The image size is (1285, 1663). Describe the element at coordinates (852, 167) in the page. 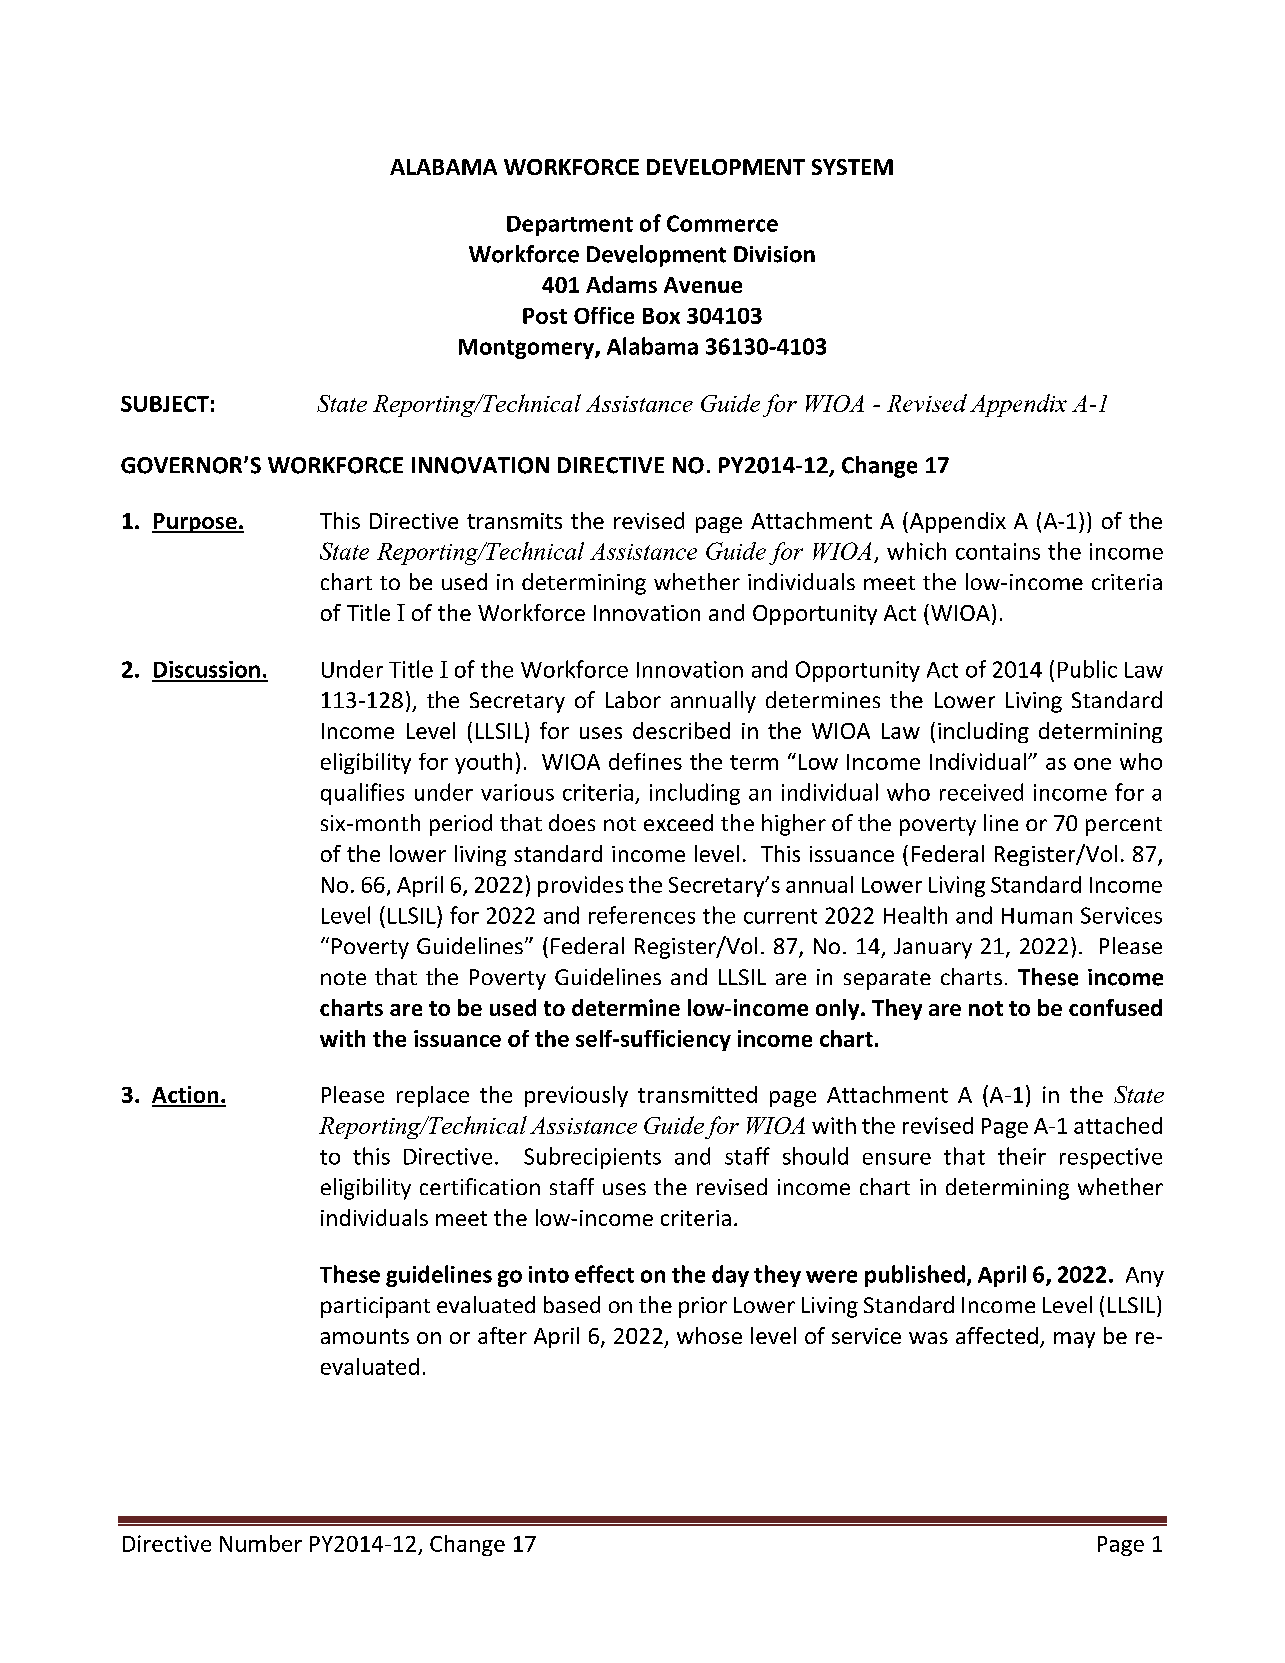

I see `SYSTEM` at that location.
